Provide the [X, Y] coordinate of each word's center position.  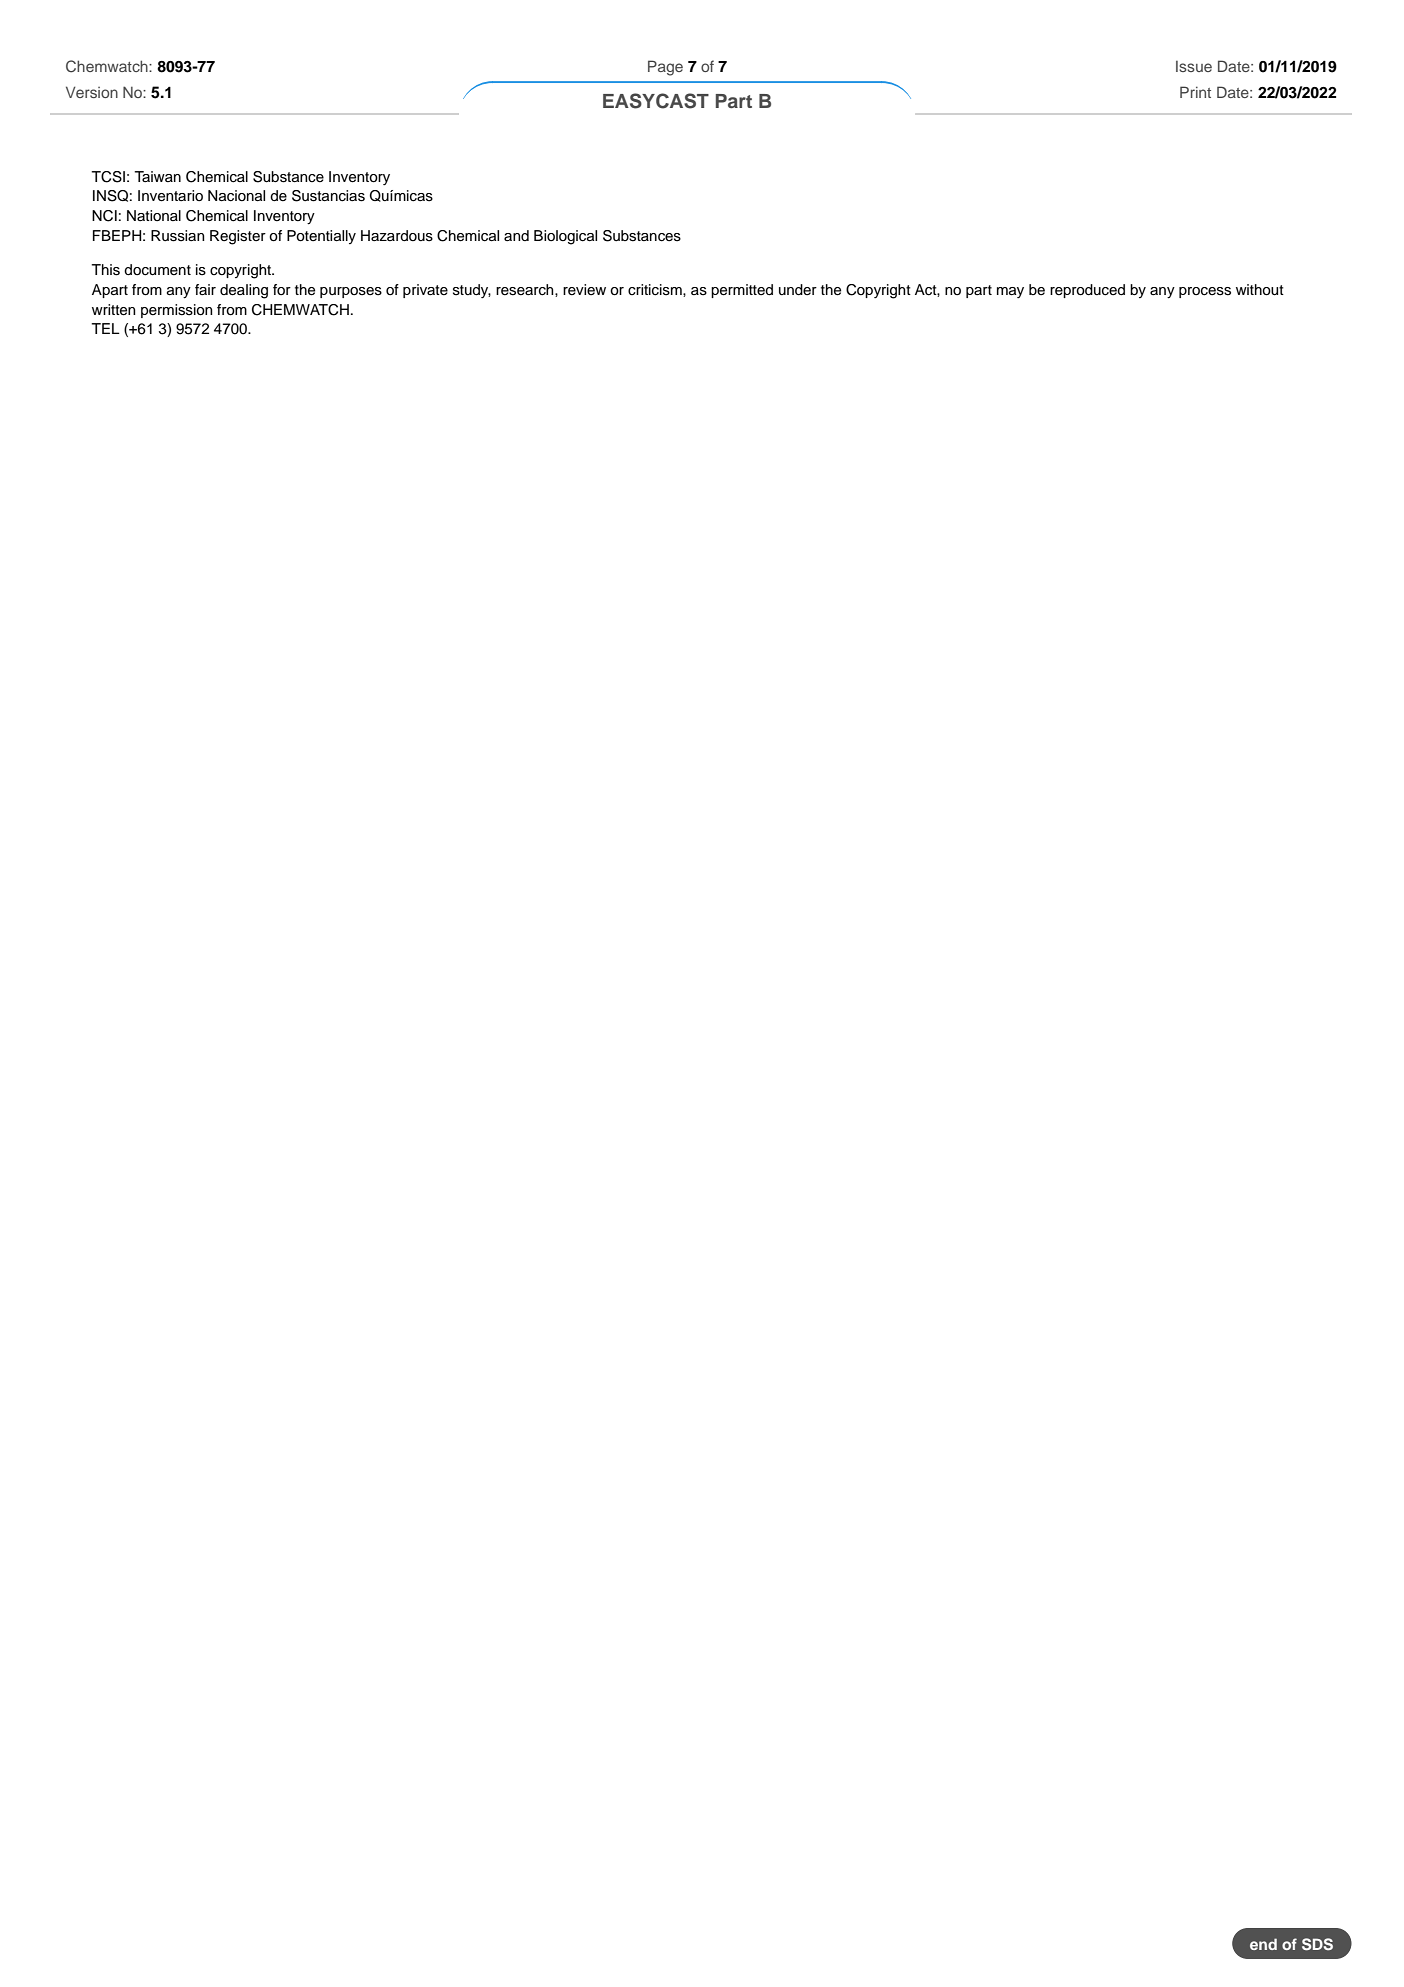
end [1263, 1944]
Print [1195, 92]
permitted [742, 291]
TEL [105, 328]
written [114, 310]
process [1205, 292]
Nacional [236, 196]
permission [177, 311]
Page [665, 68]
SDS [1317, 1944]
